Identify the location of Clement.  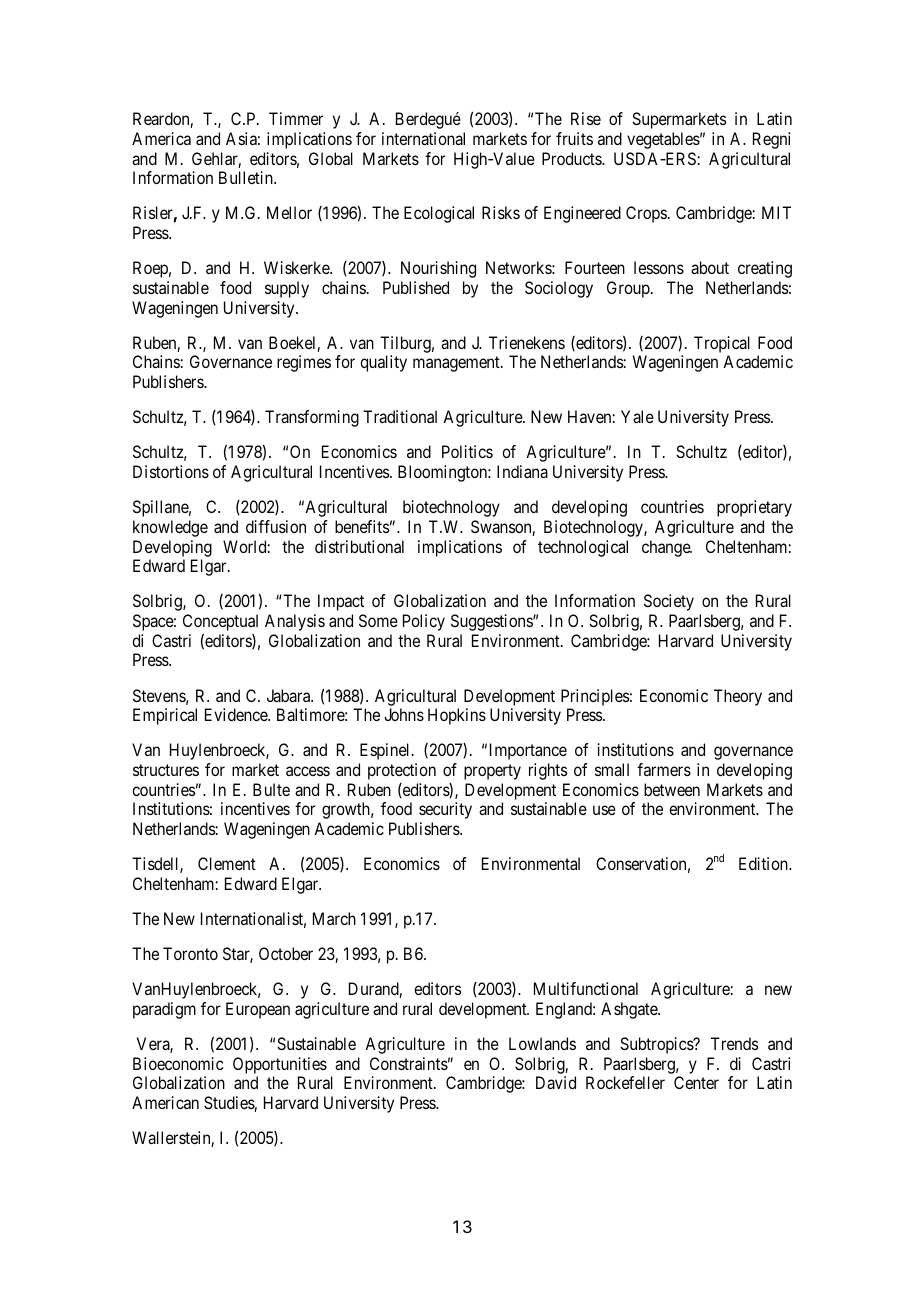
(227, 863).
